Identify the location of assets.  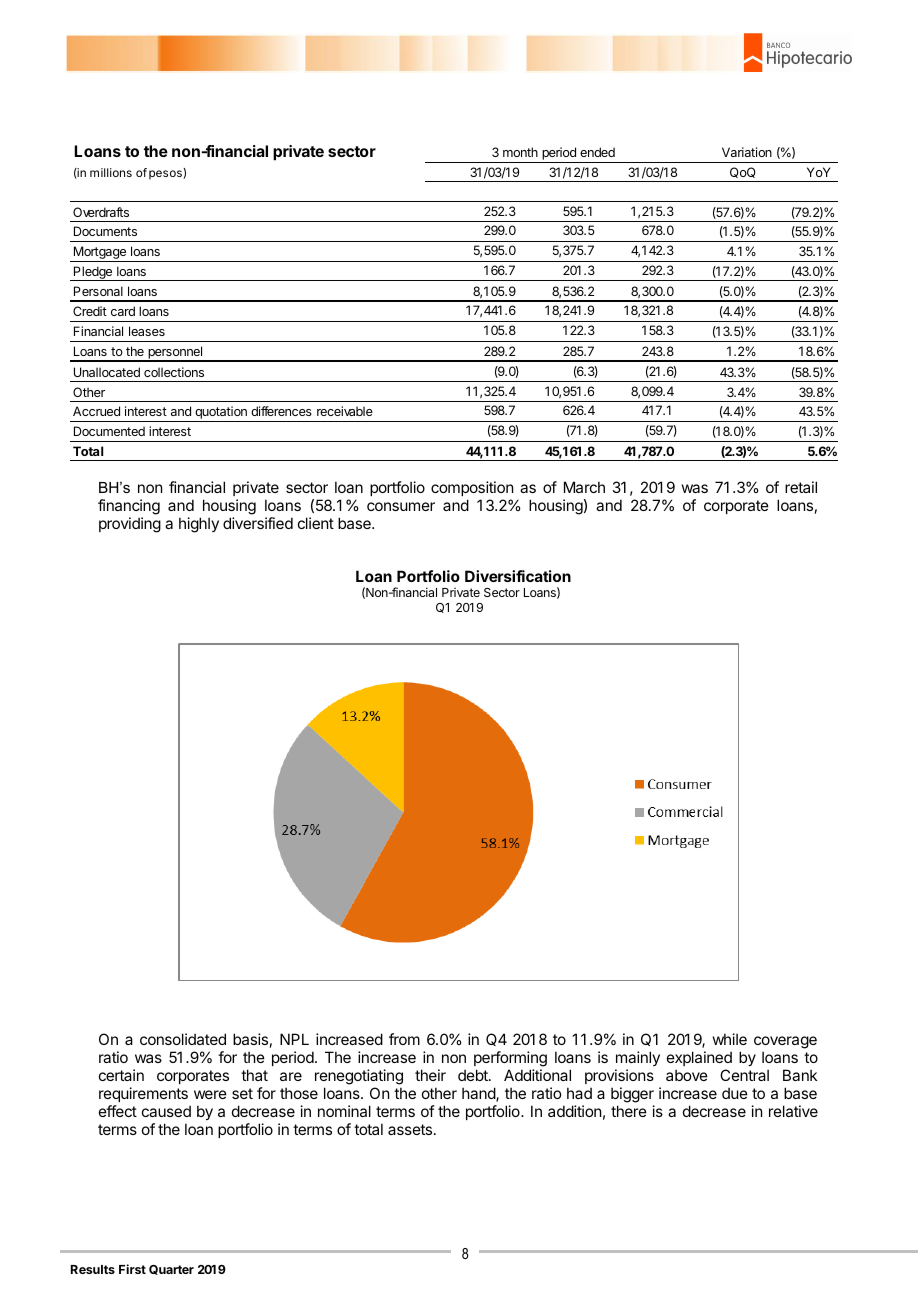
(411, 1129).
